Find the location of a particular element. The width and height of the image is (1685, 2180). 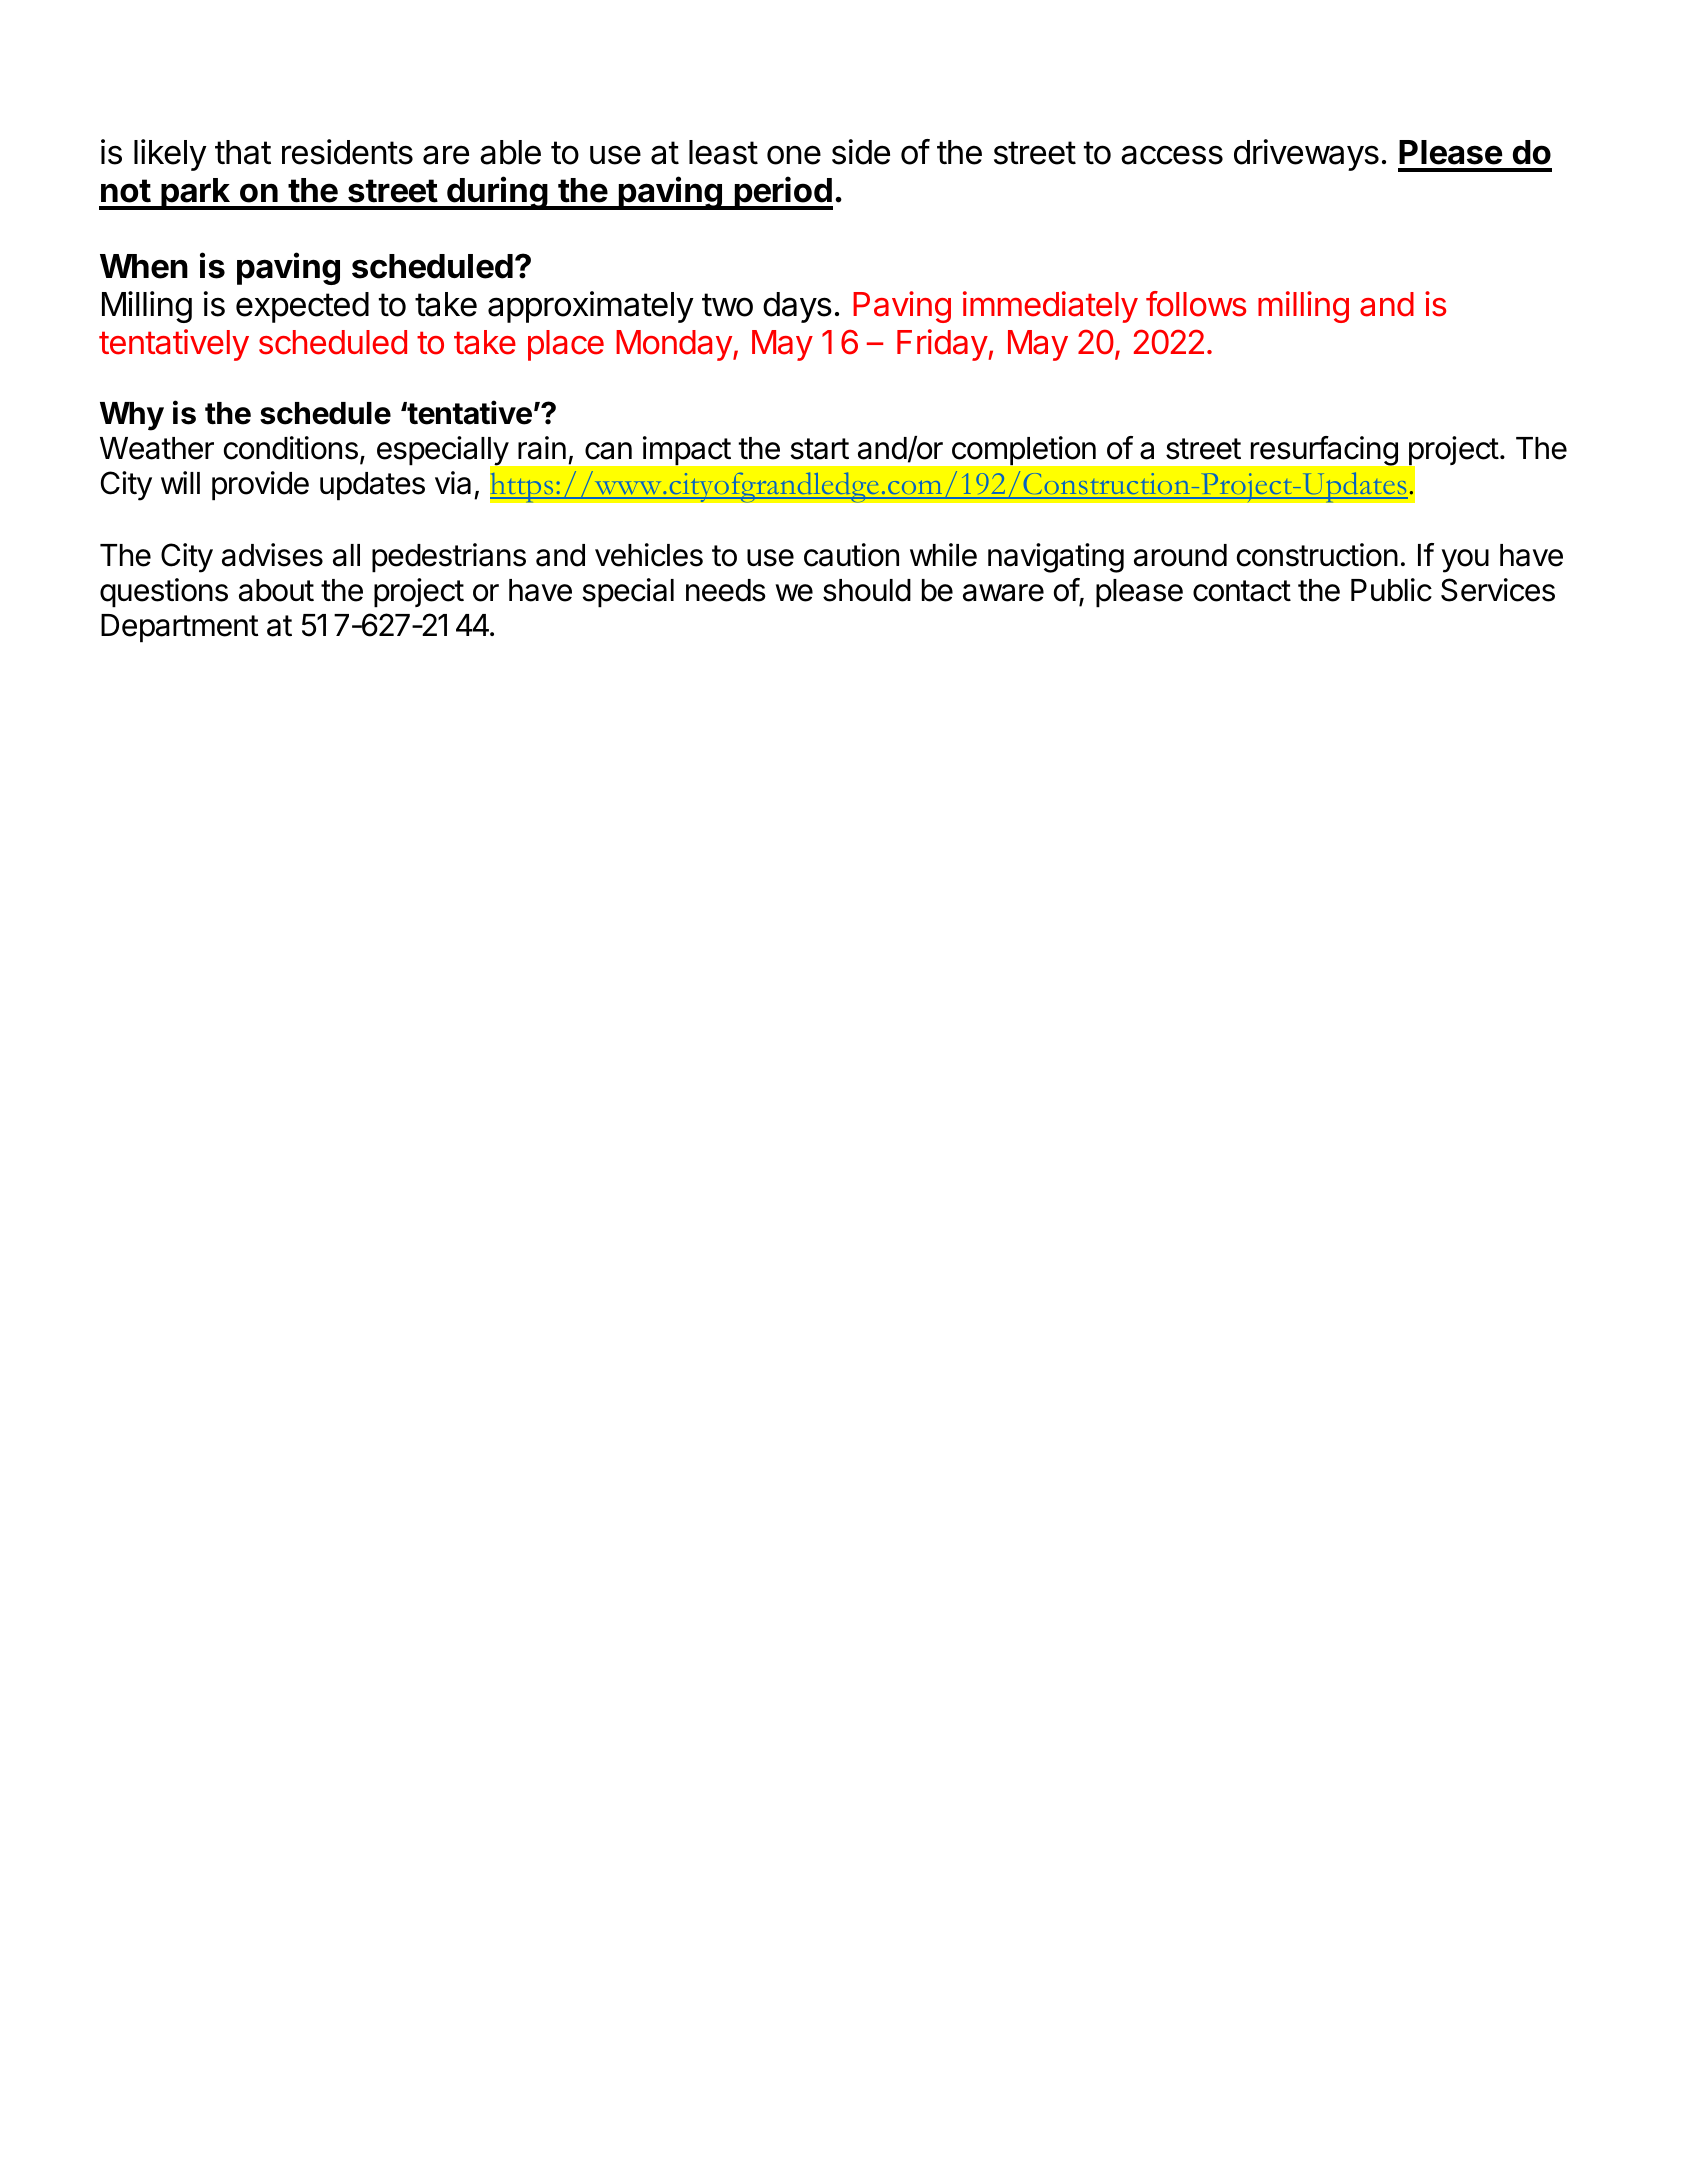

When is located at coordinates (144, 266).
